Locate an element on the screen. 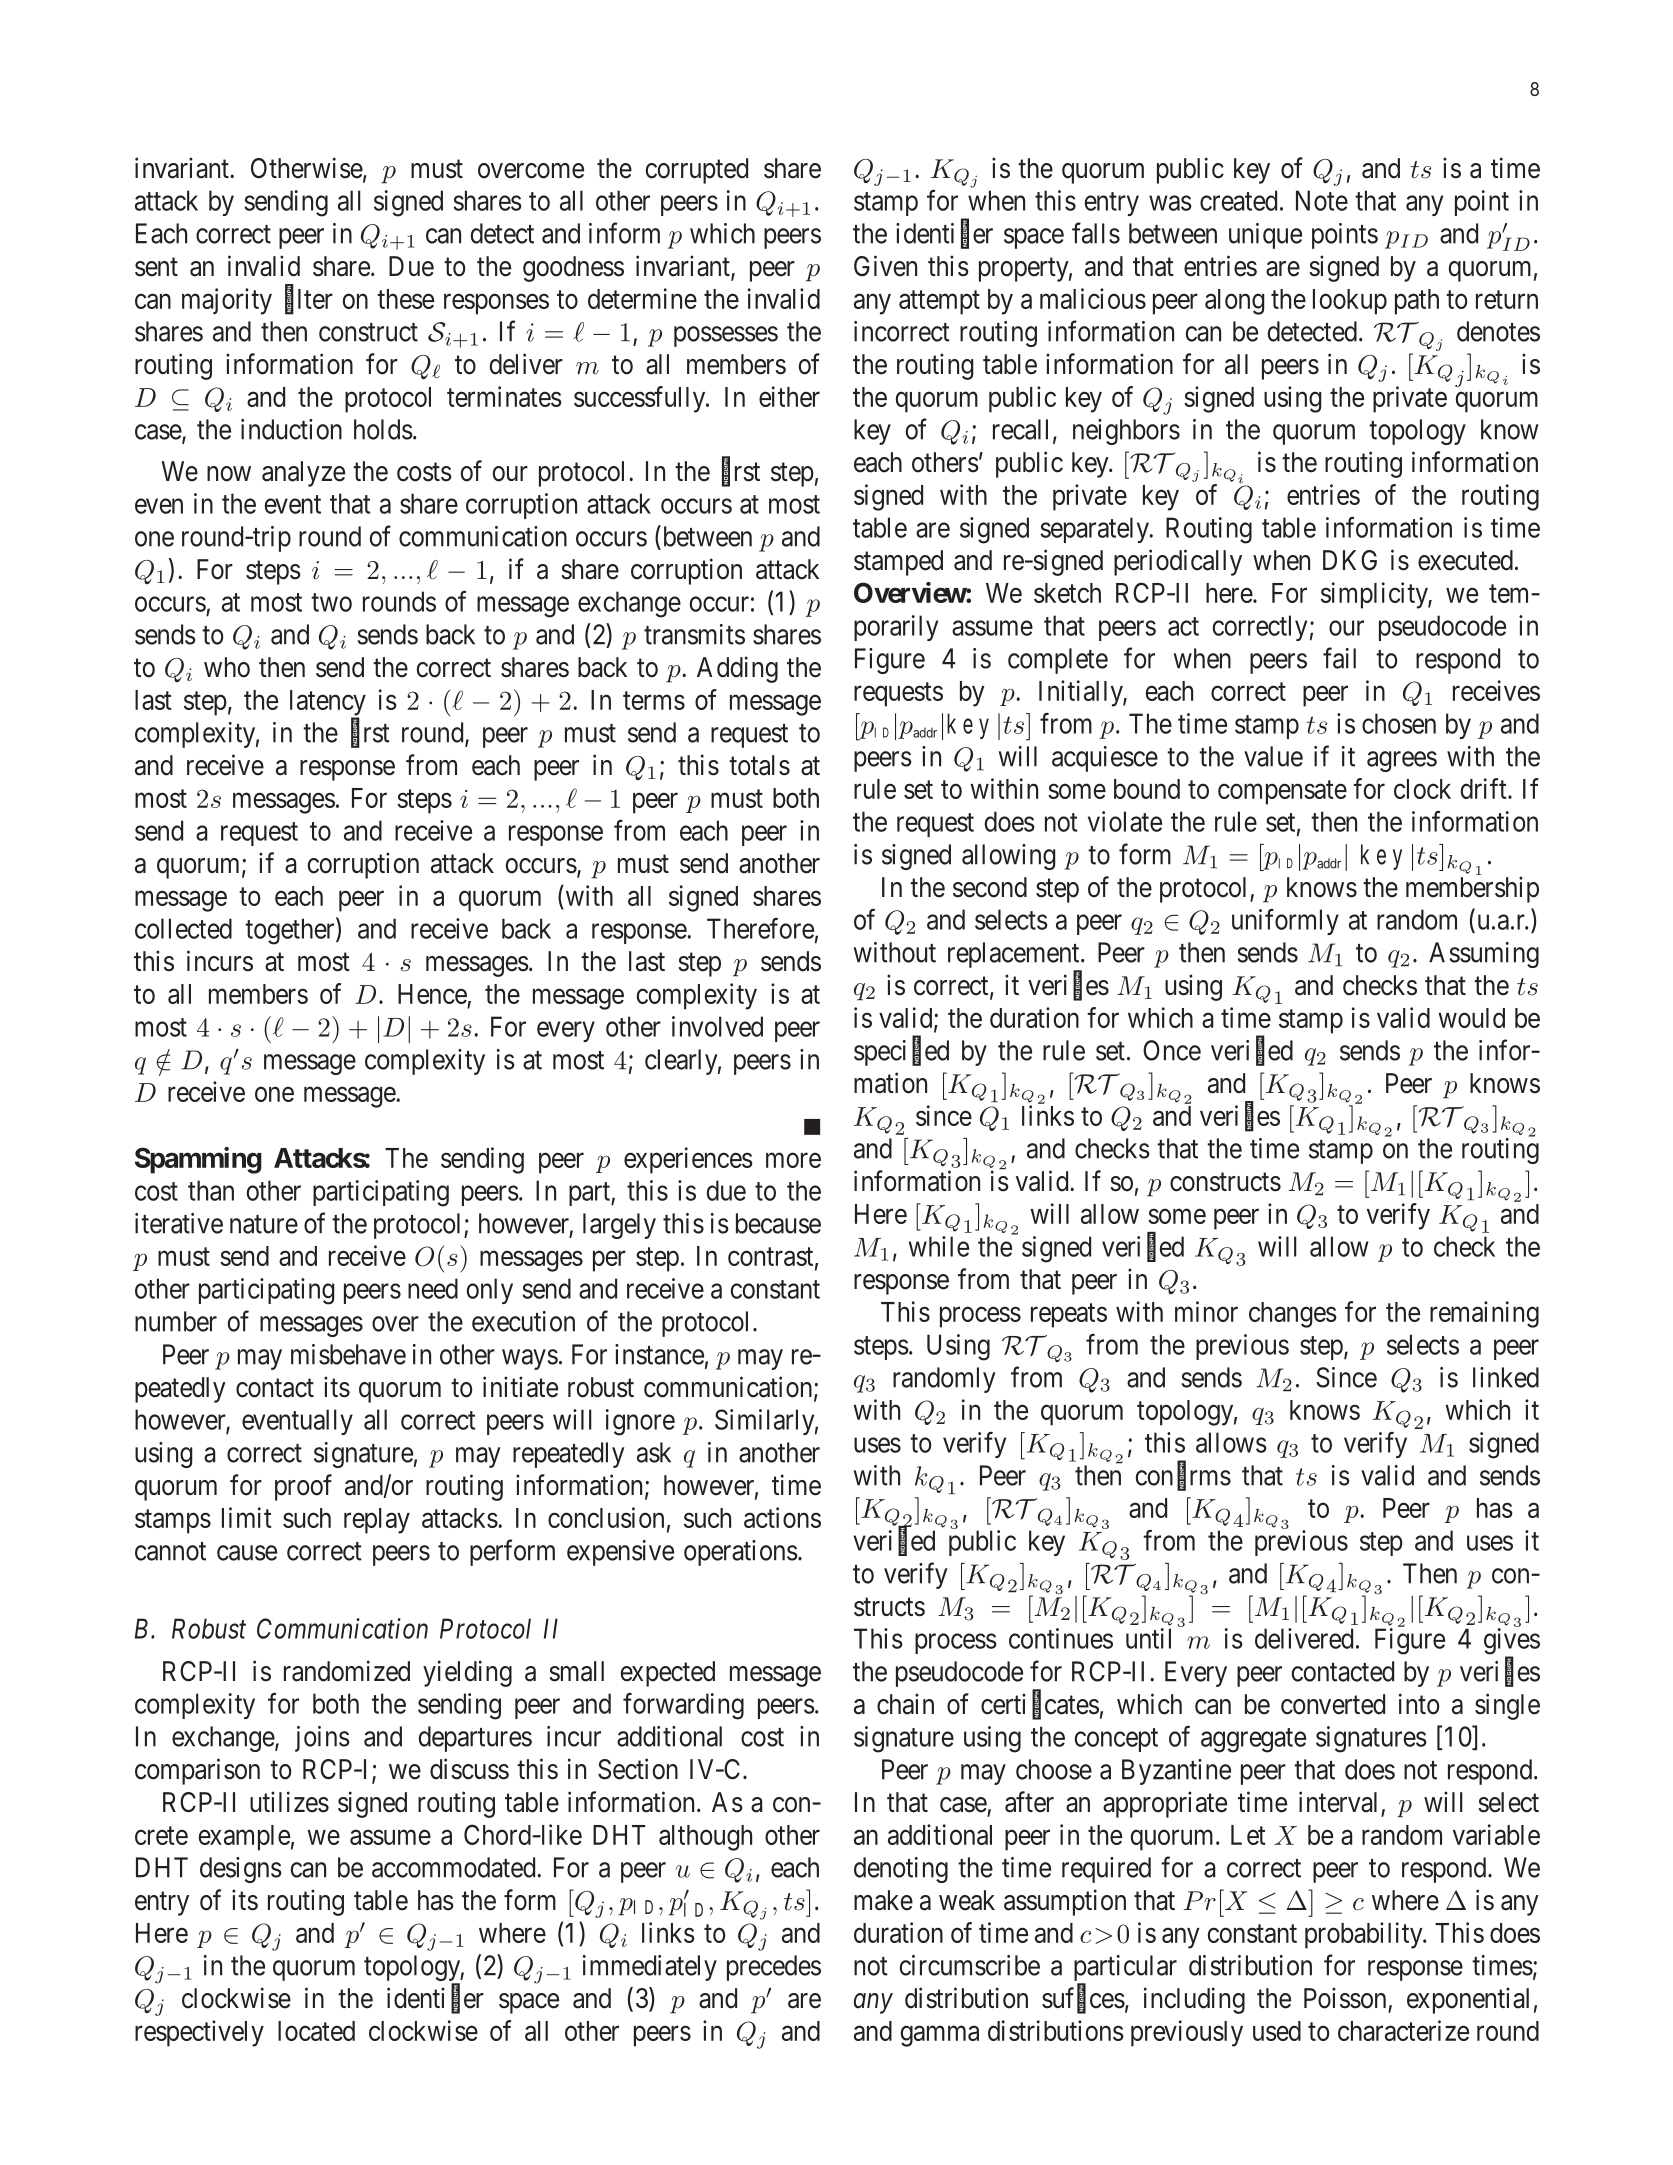 This screenshot has height=2165, width=1673. located is located at coordinates (316, 2031).
